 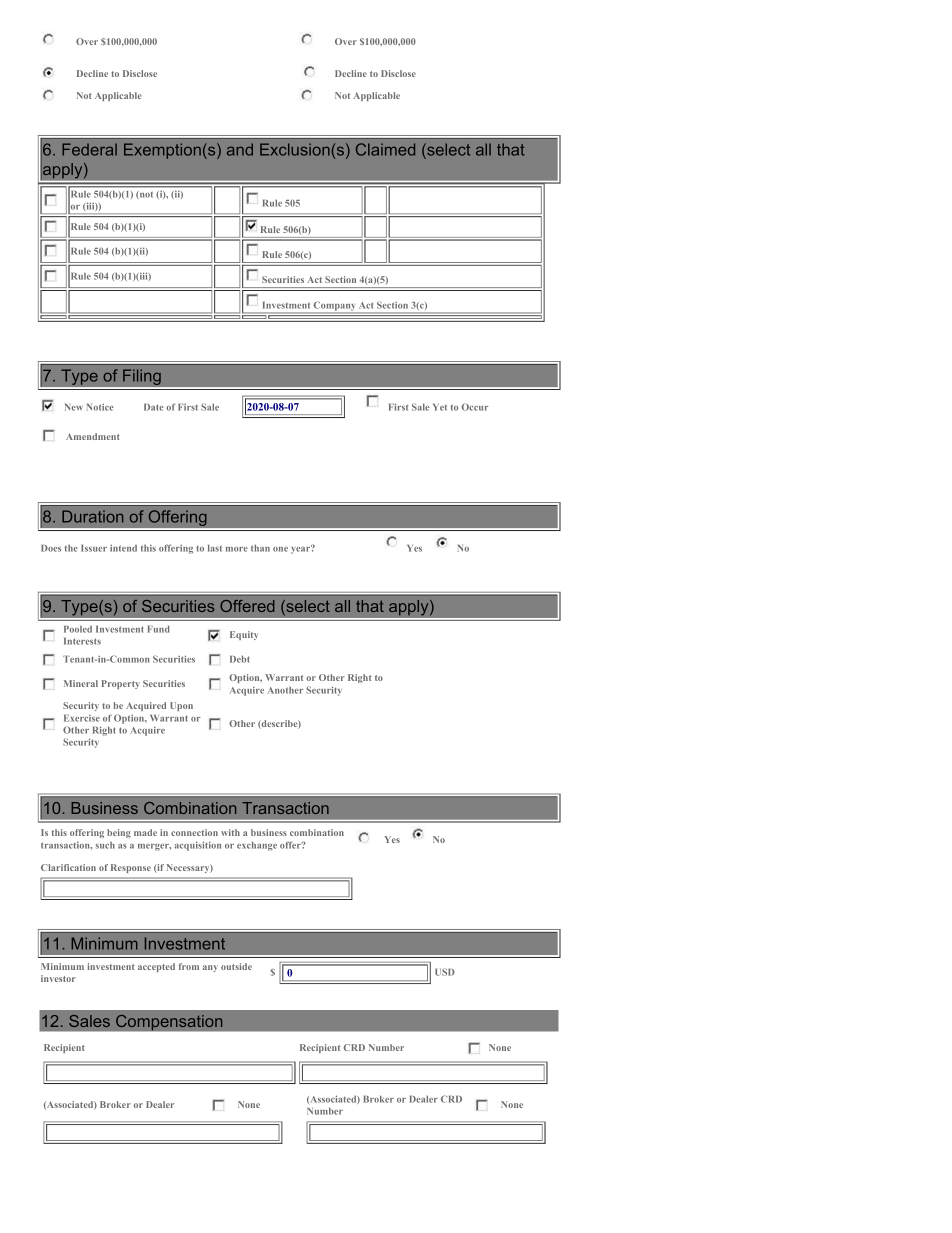 I want to click on Federal, so click(x=89, y=149).
